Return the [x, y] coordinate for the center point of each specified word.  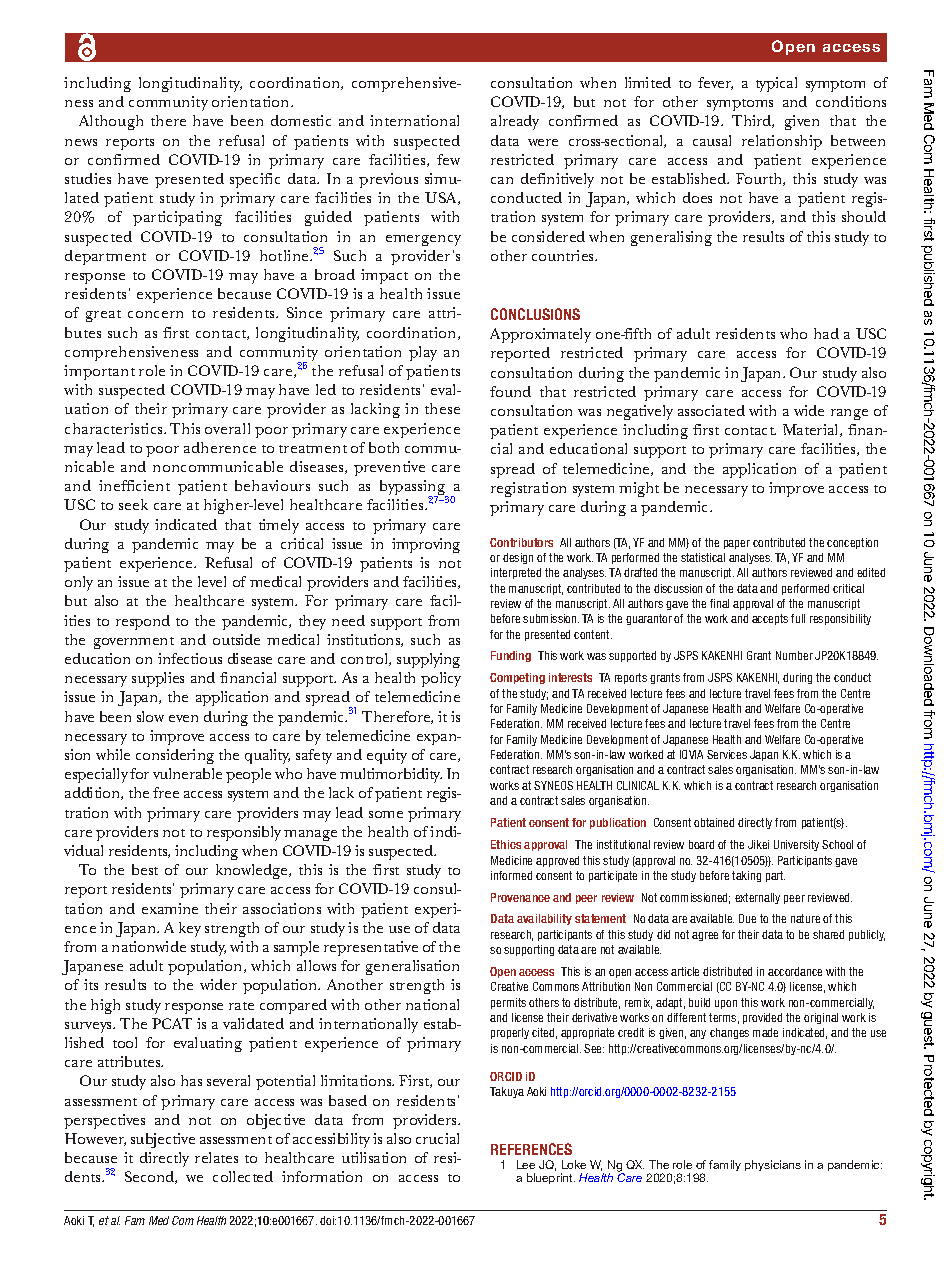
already [515, 122]
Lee [526, 1164]
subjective [163, 1140]
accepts [770, 619]
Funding [511, 656]
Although [111, 122]
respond [143, 622]
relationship [782, 142]
